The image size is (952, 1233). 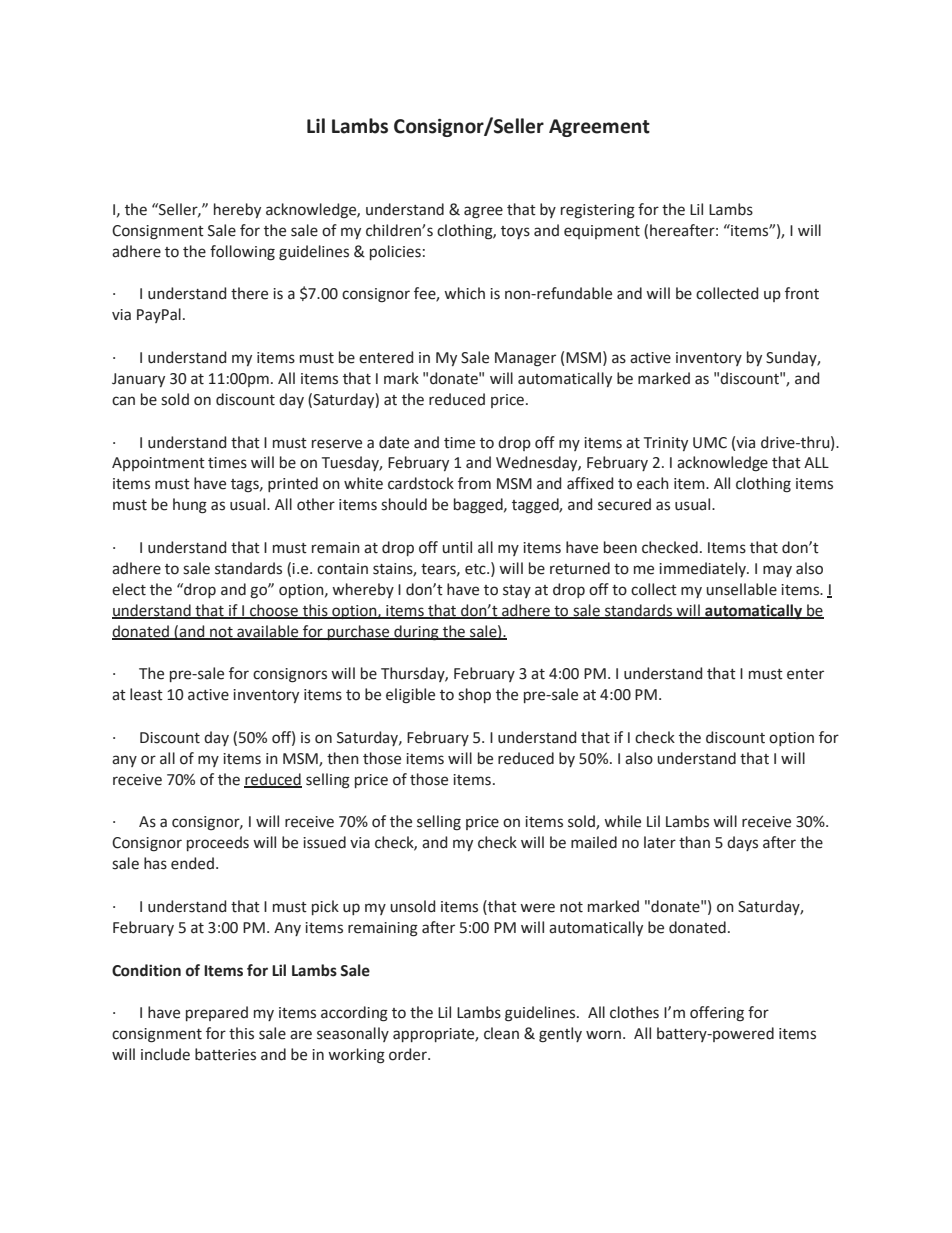 What do you see at coordinates (515, 232) in the document?
I see `toys` at bounding box center [515, 232].
